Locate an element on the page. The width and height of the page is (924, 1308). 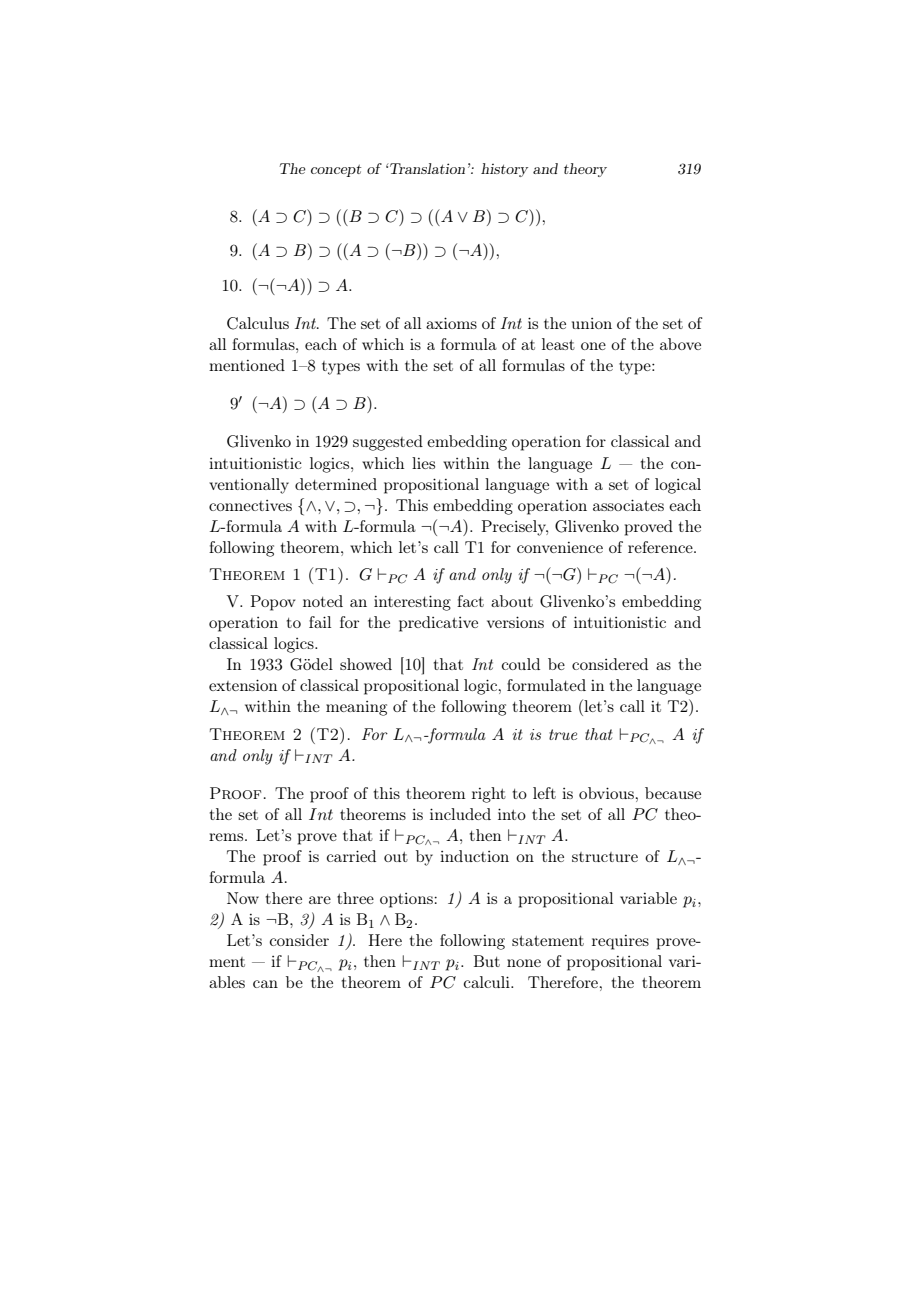
history is located at coordinates (504, 170).
